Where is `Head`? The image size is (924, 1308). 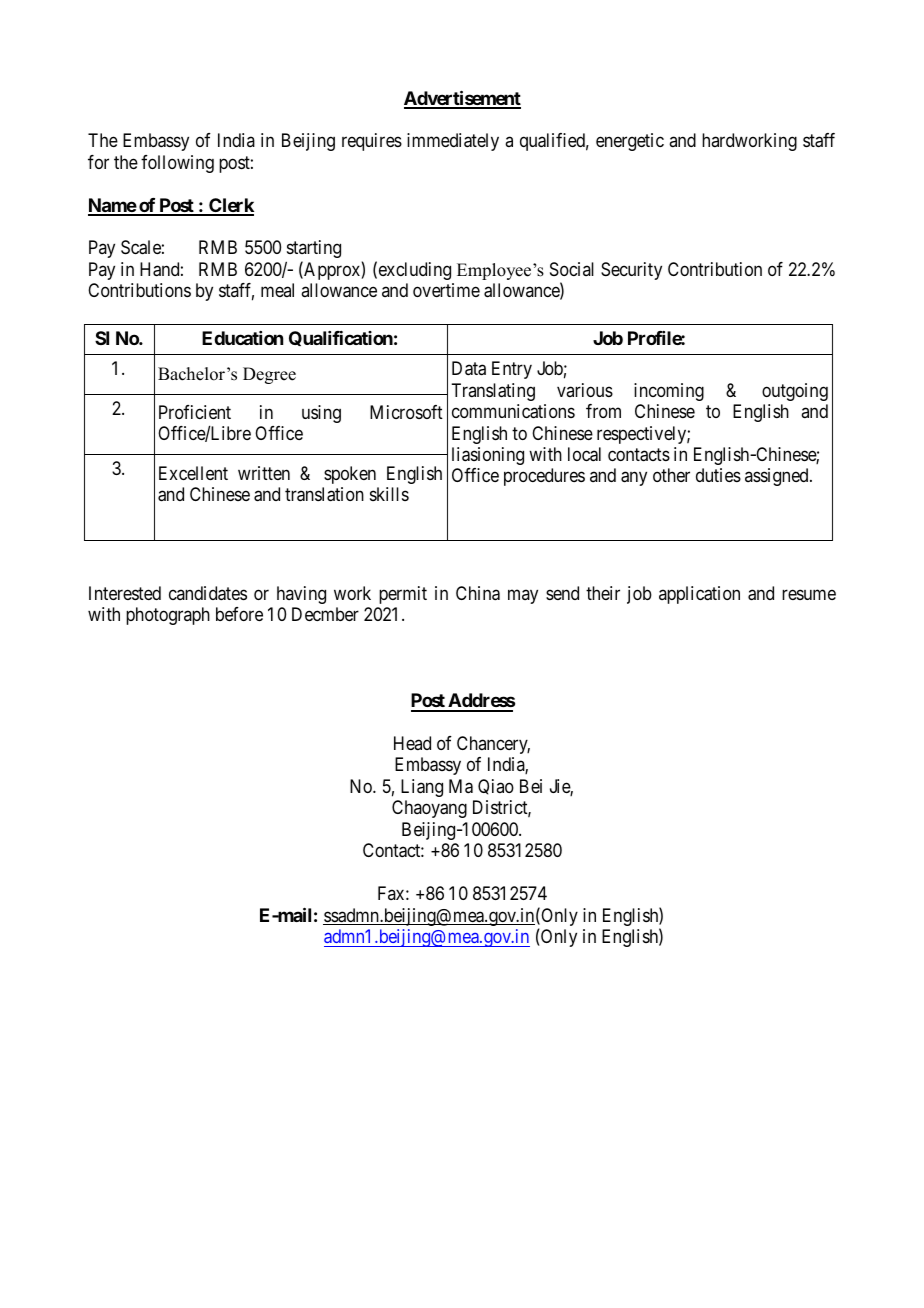 Head is located at coordinates (412, 743).
